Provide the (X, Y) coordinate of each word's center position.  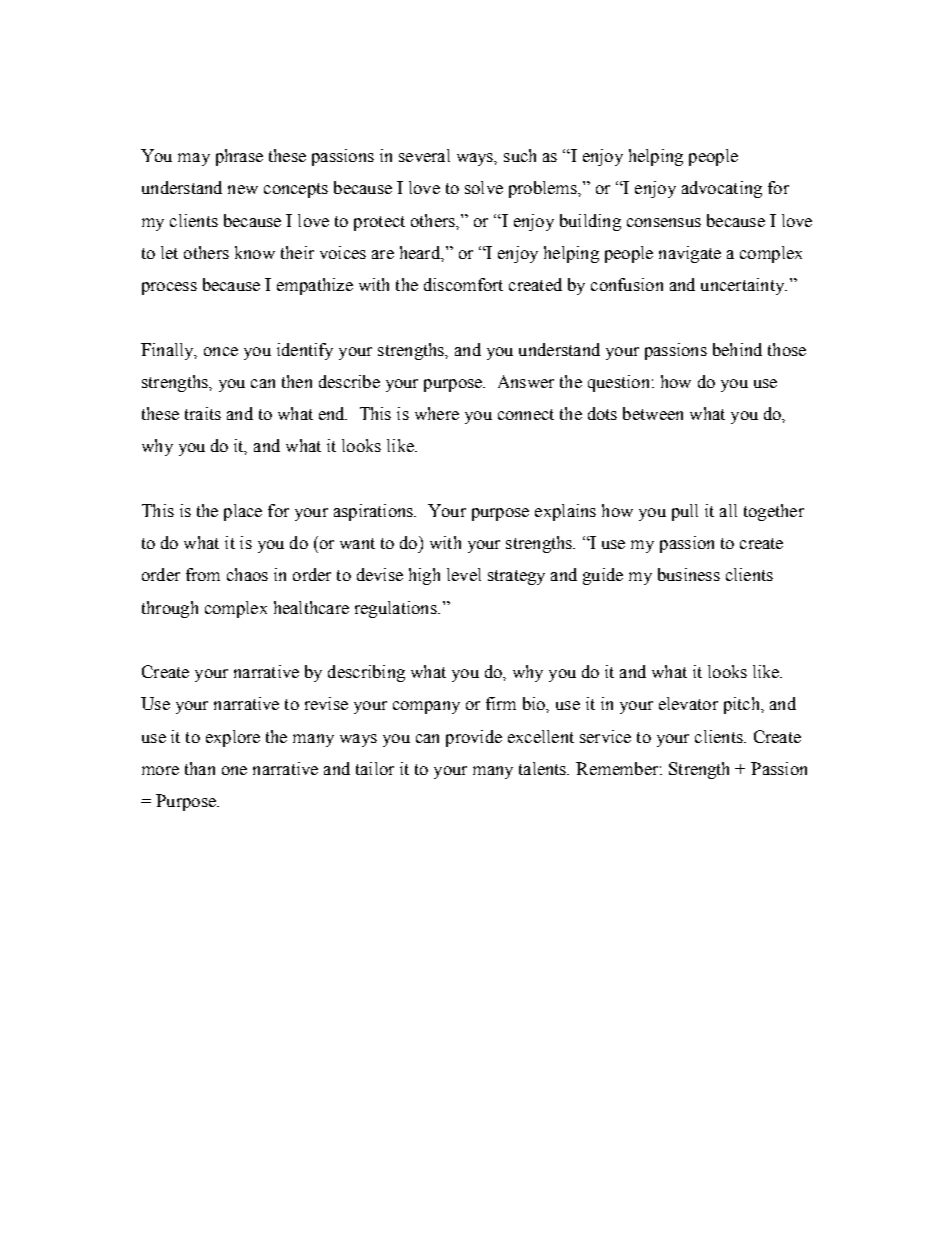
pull (685, 512)
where (437, 413)
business (689, 574)
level (464, 574)
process (169, 288)
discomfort (463, 284)
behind (737, 349)
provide (474, 738)
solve (484, 187)
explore (233, 738)
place (243, 512)
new (243, 189)
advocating (722, 189)
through (170, 609)
